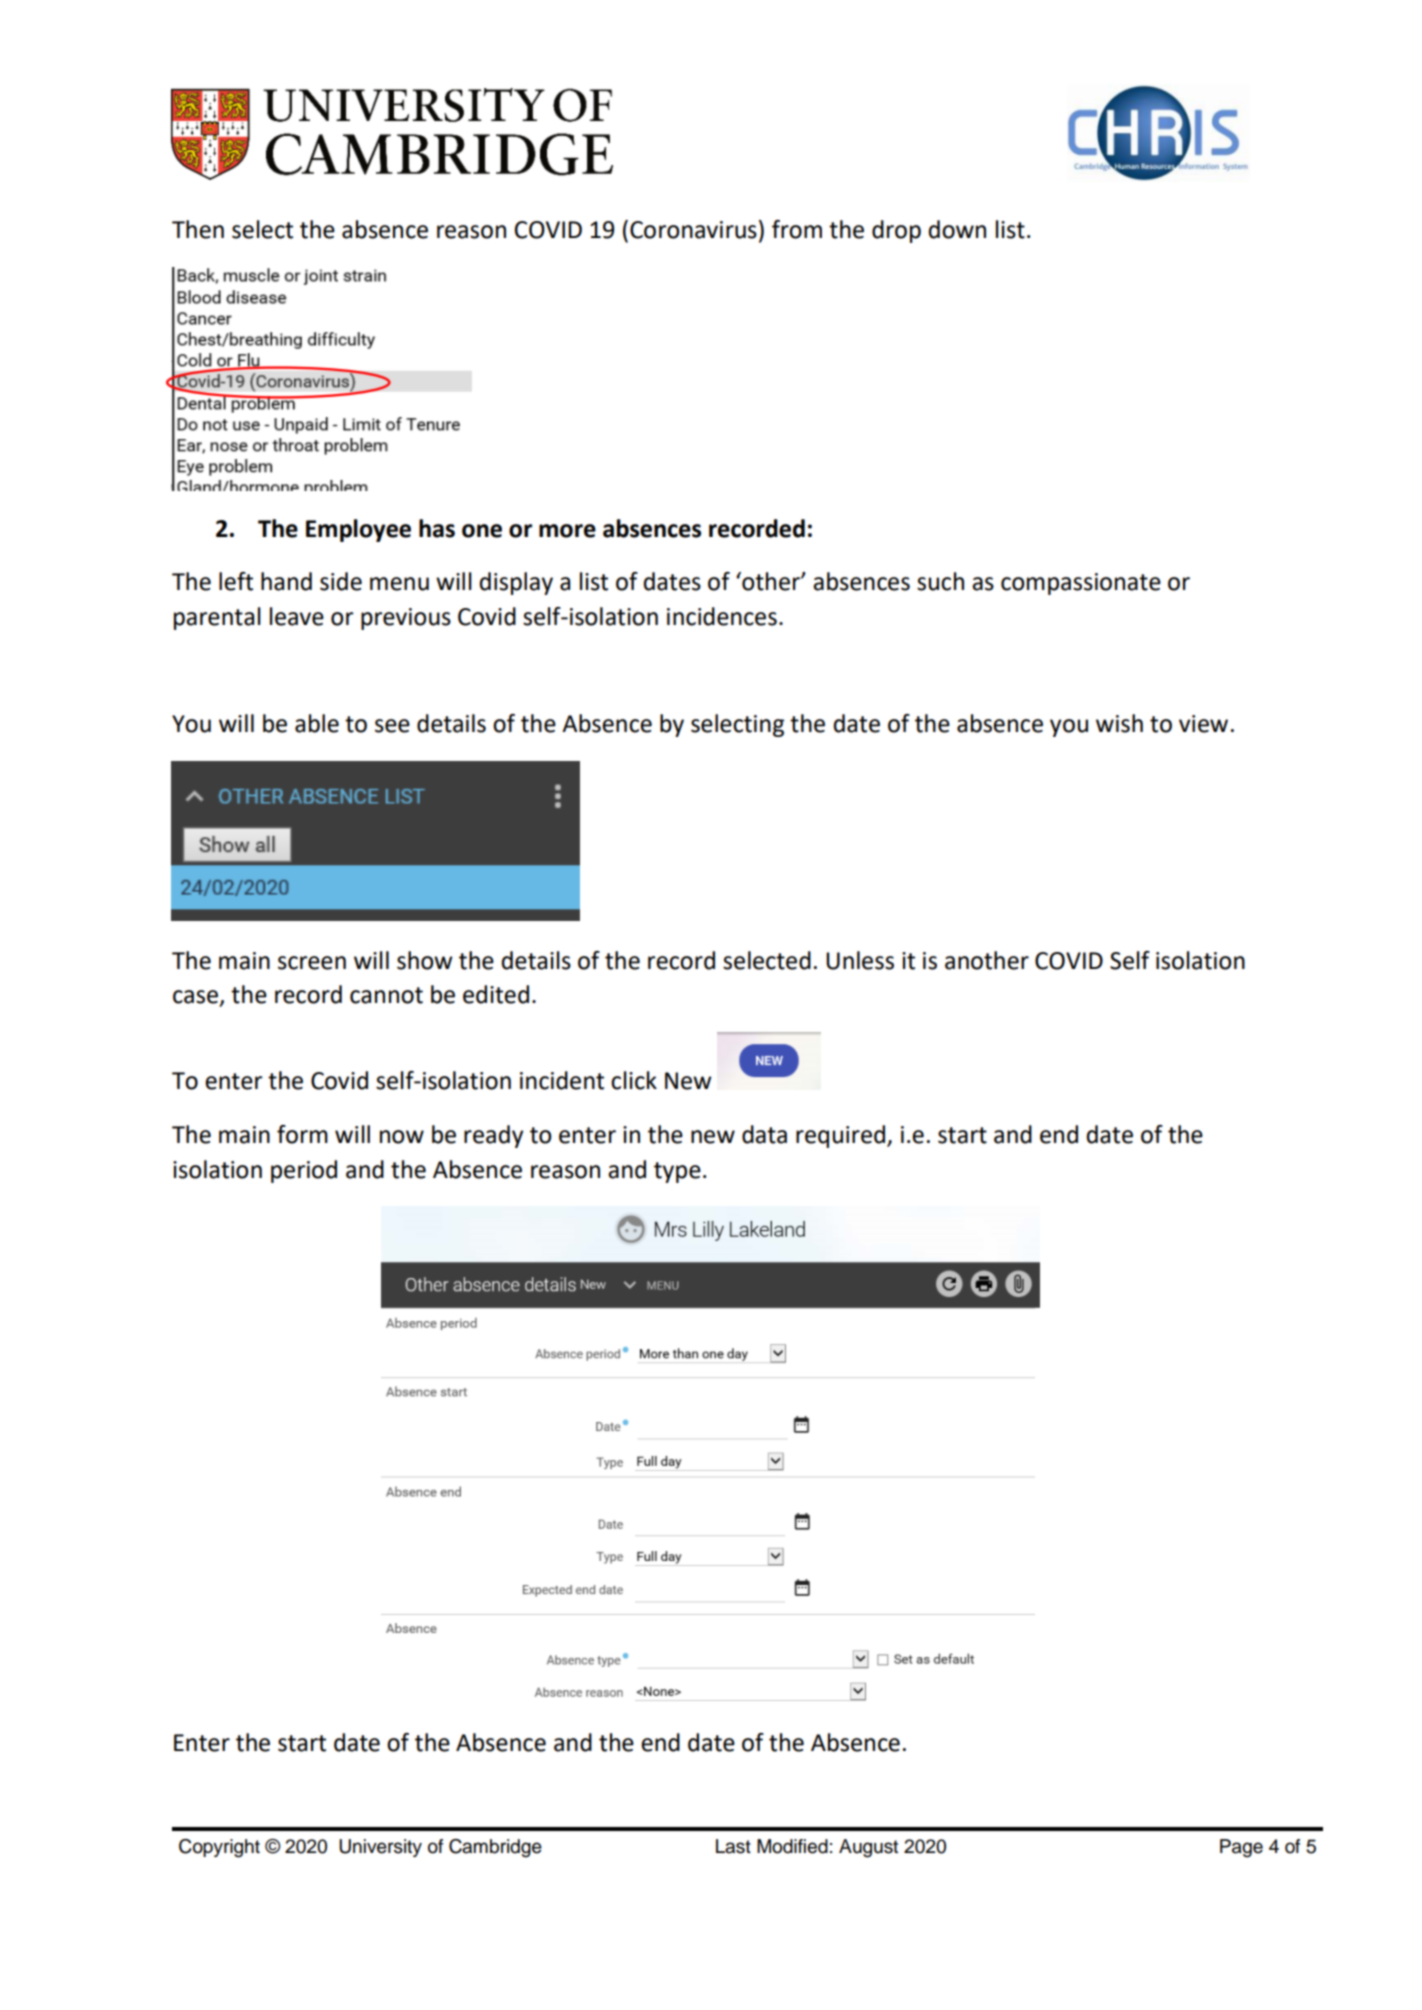  Describe the element at coordinates (693, 230) in the screenshot. I see `Coronavirus` at that location.
